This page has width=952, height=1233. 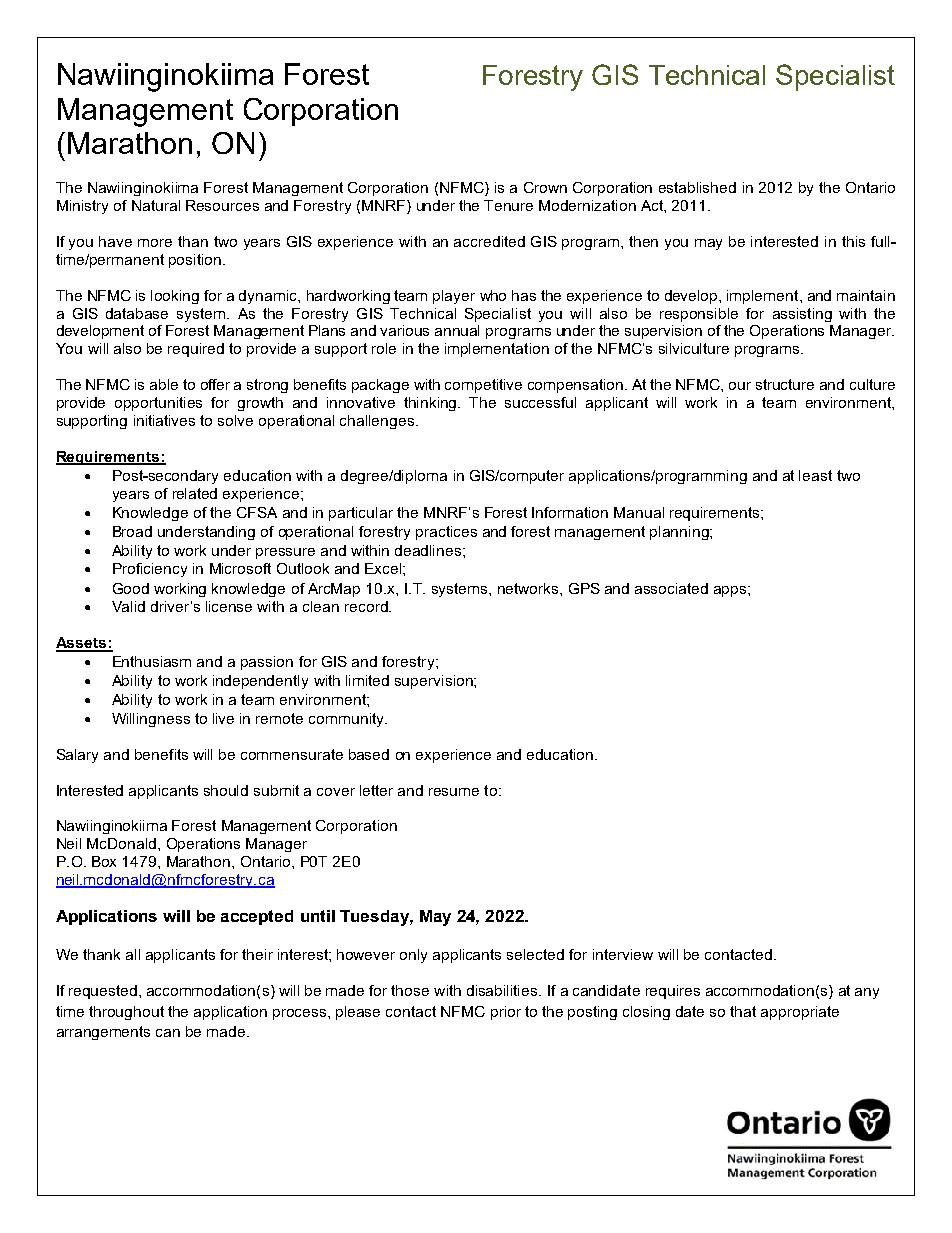 I want to click on established, so click(x=697, y=187).
